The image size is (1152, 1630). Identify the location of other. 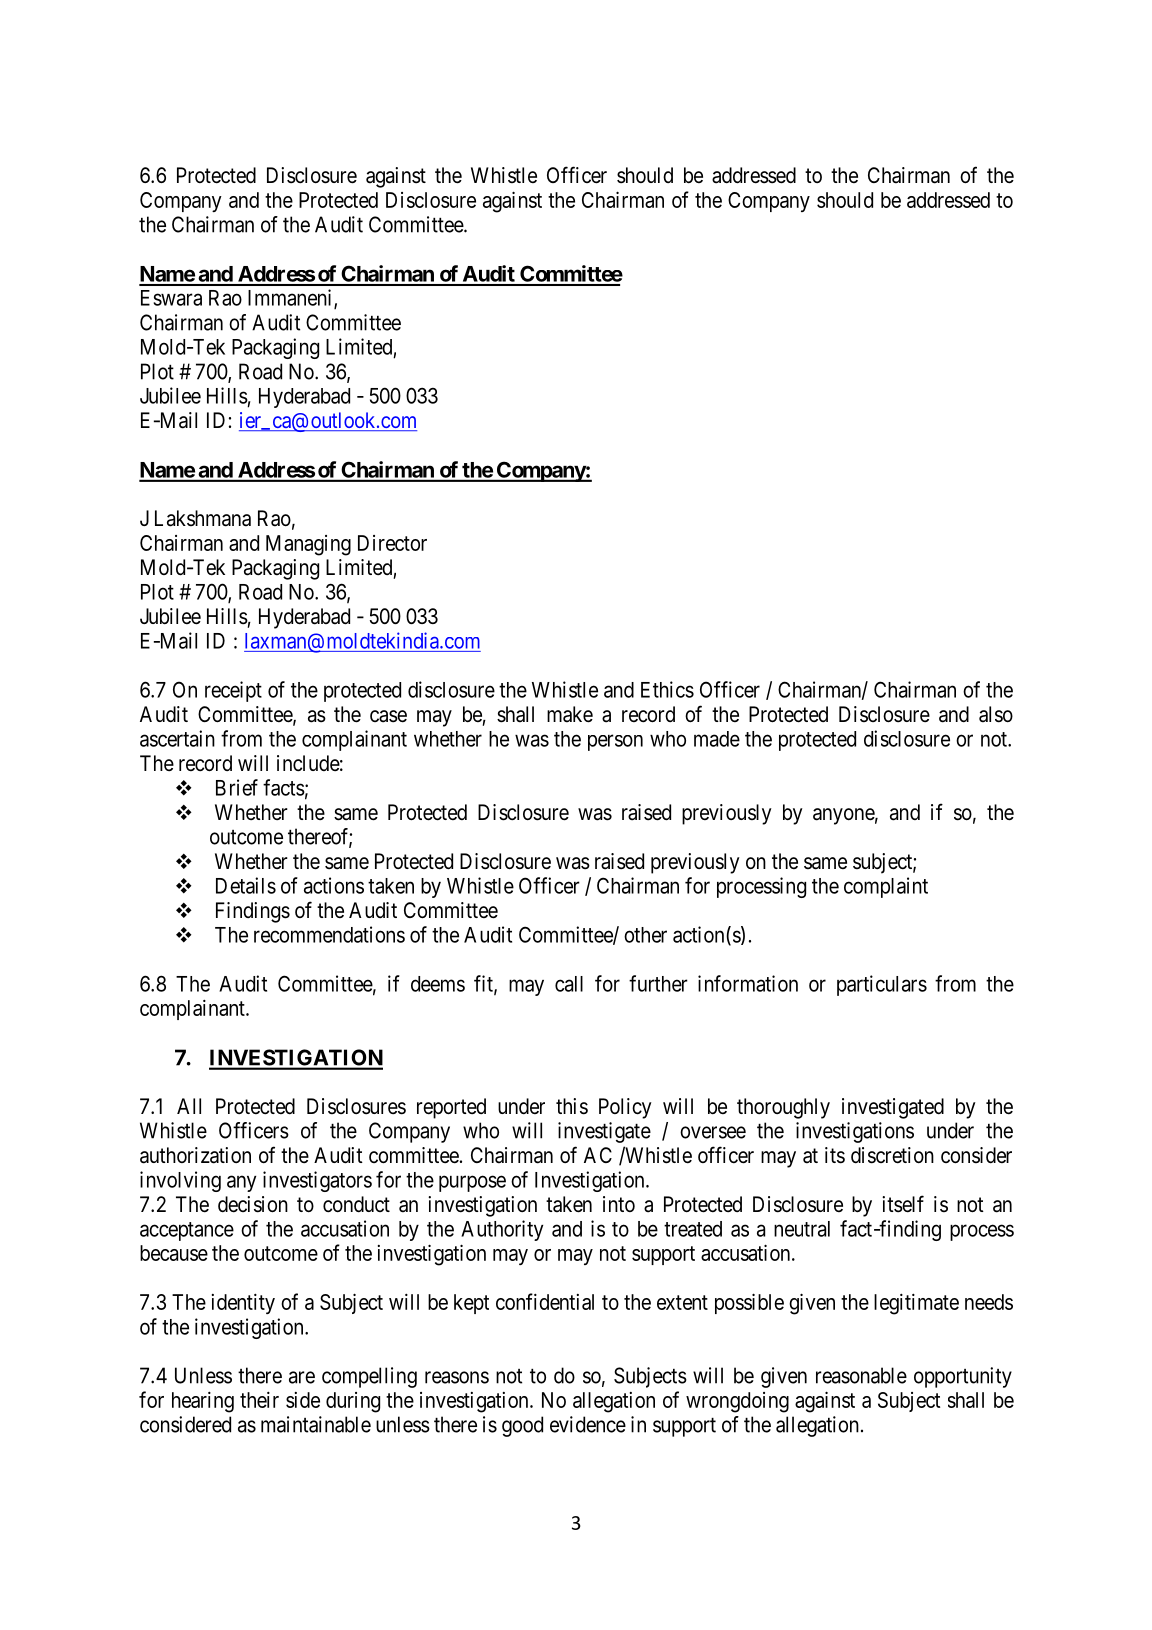
(645, 935).
